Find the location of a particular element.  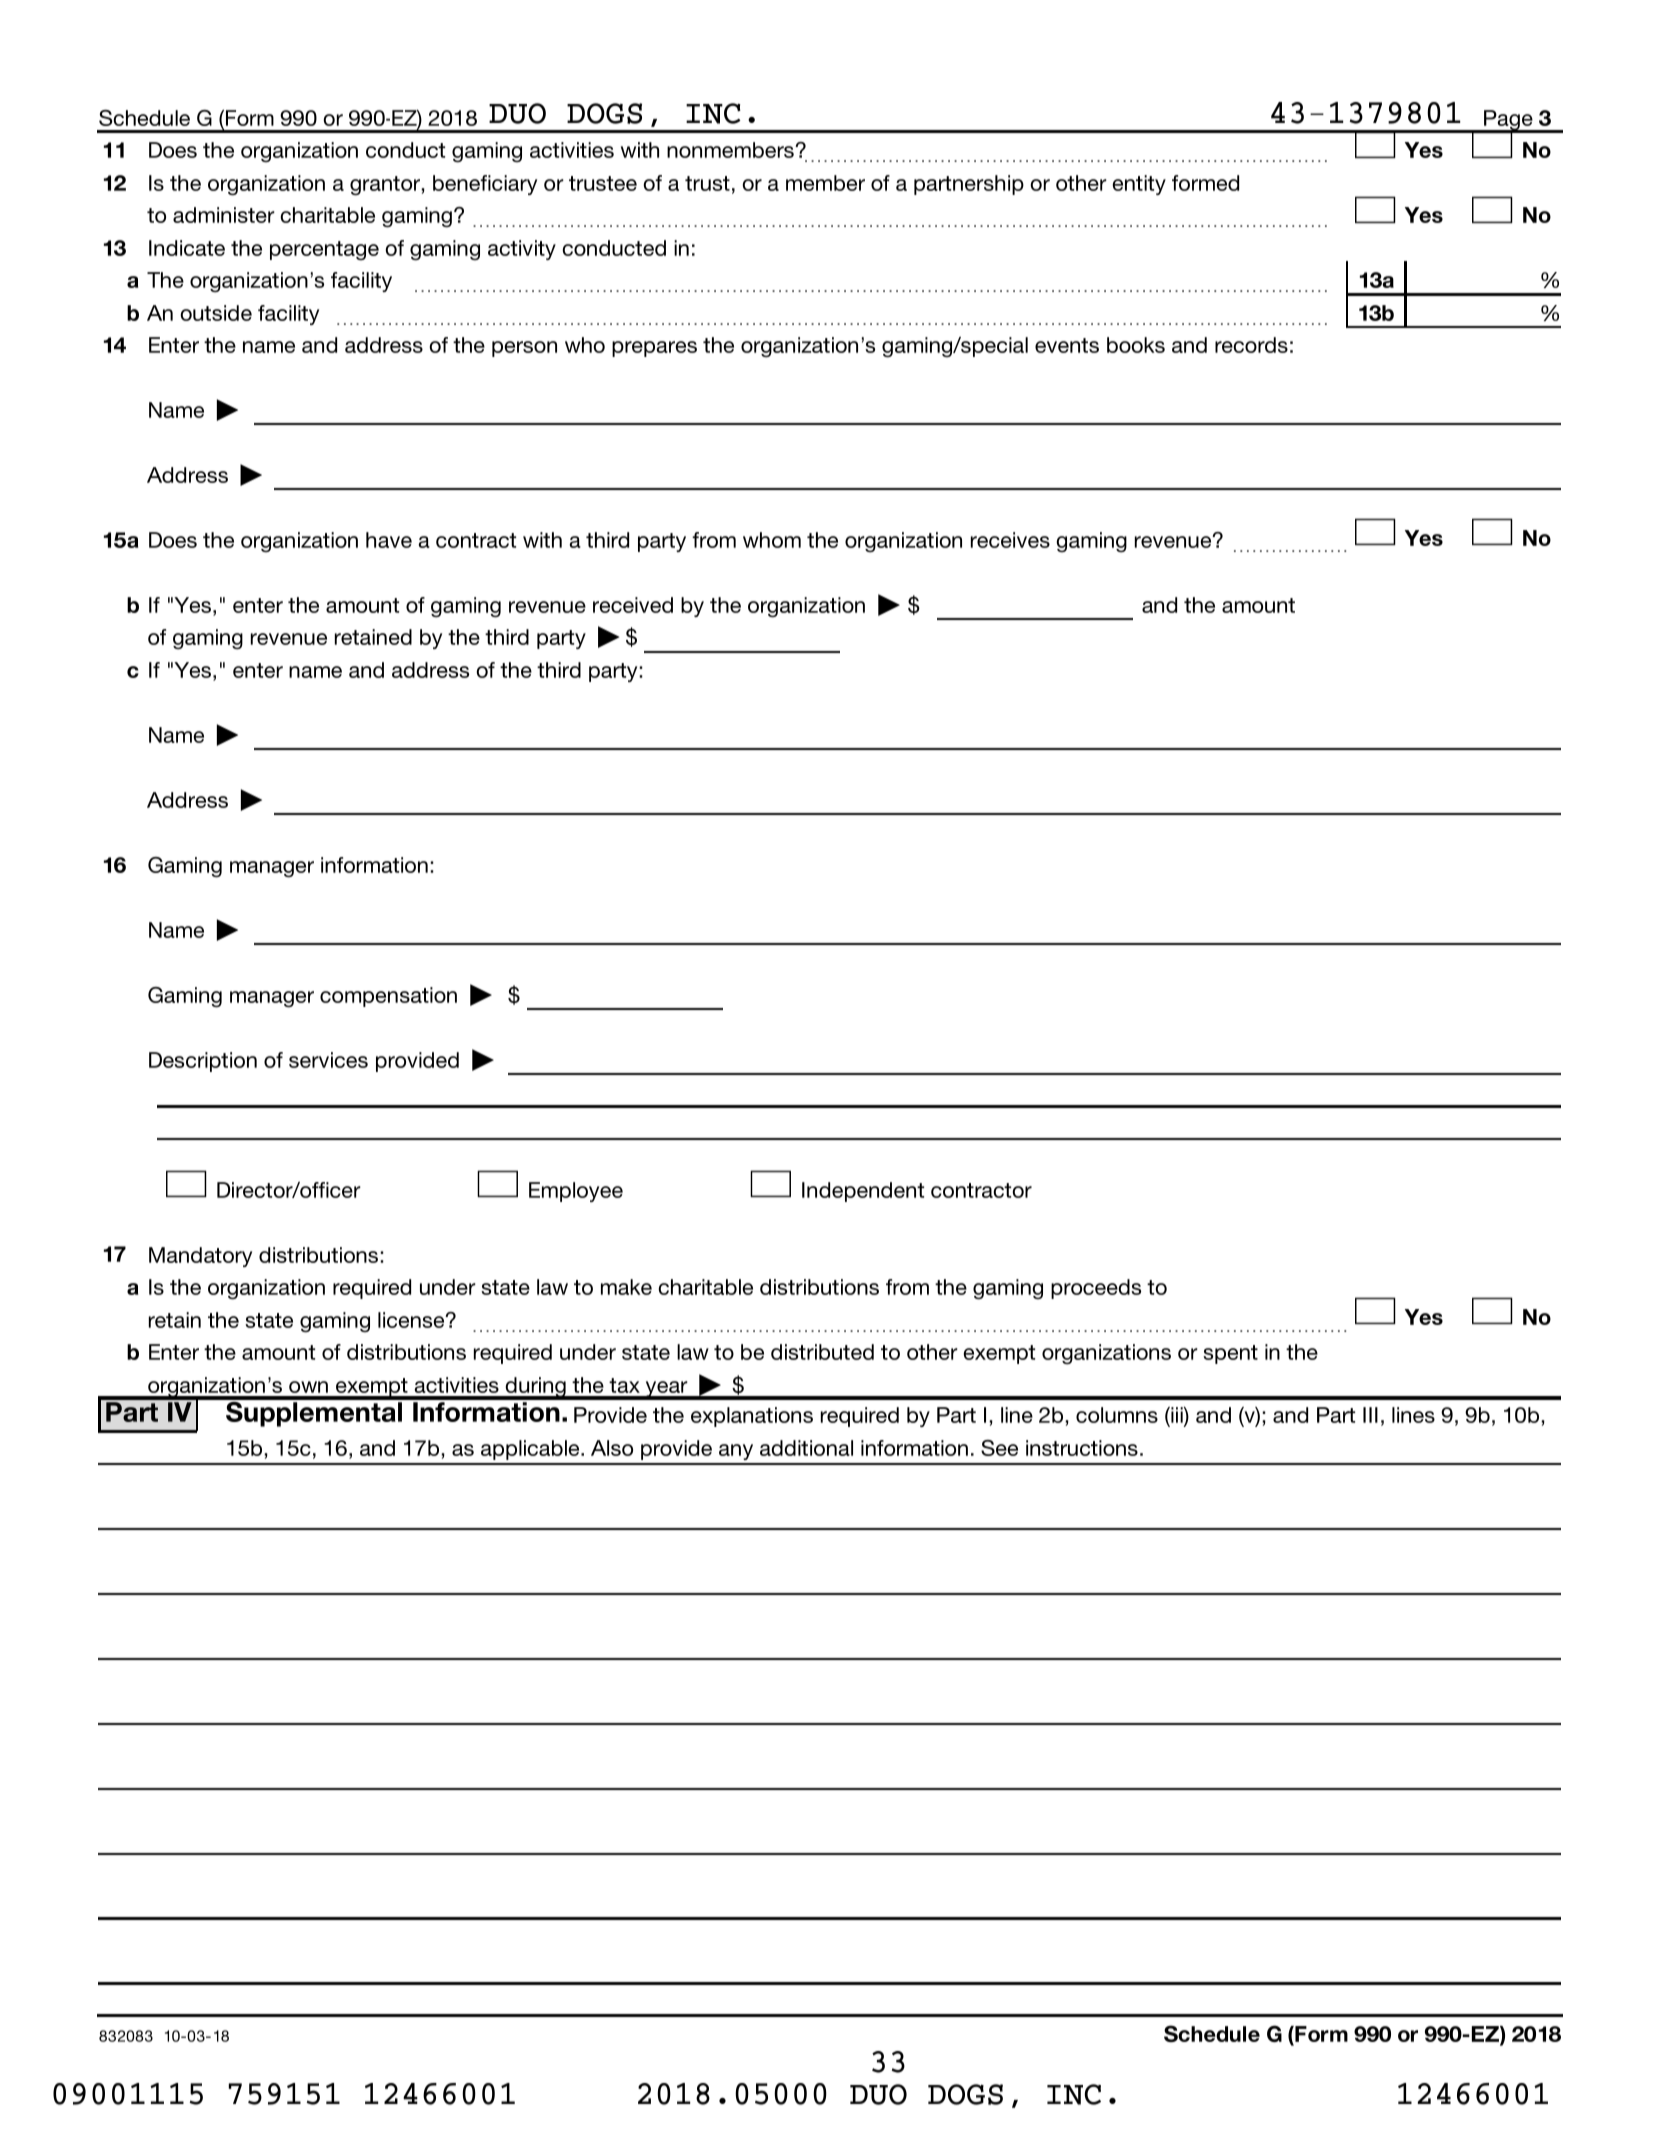

spent is located at coordinates (1230, 1354).
